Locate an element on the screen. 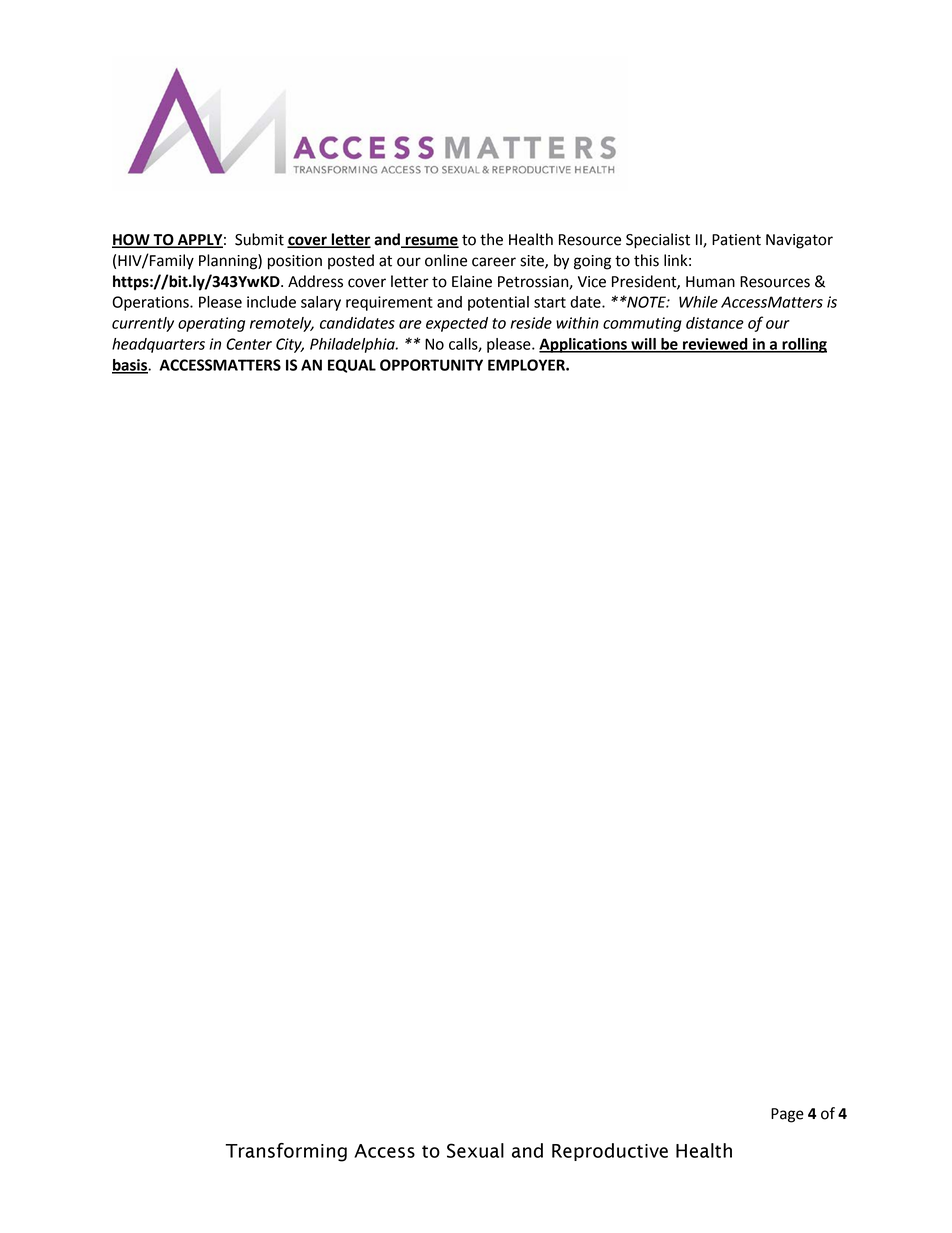 This screenshot has width=952, height=1233. Elaine is located at coordinates (472, 281).
